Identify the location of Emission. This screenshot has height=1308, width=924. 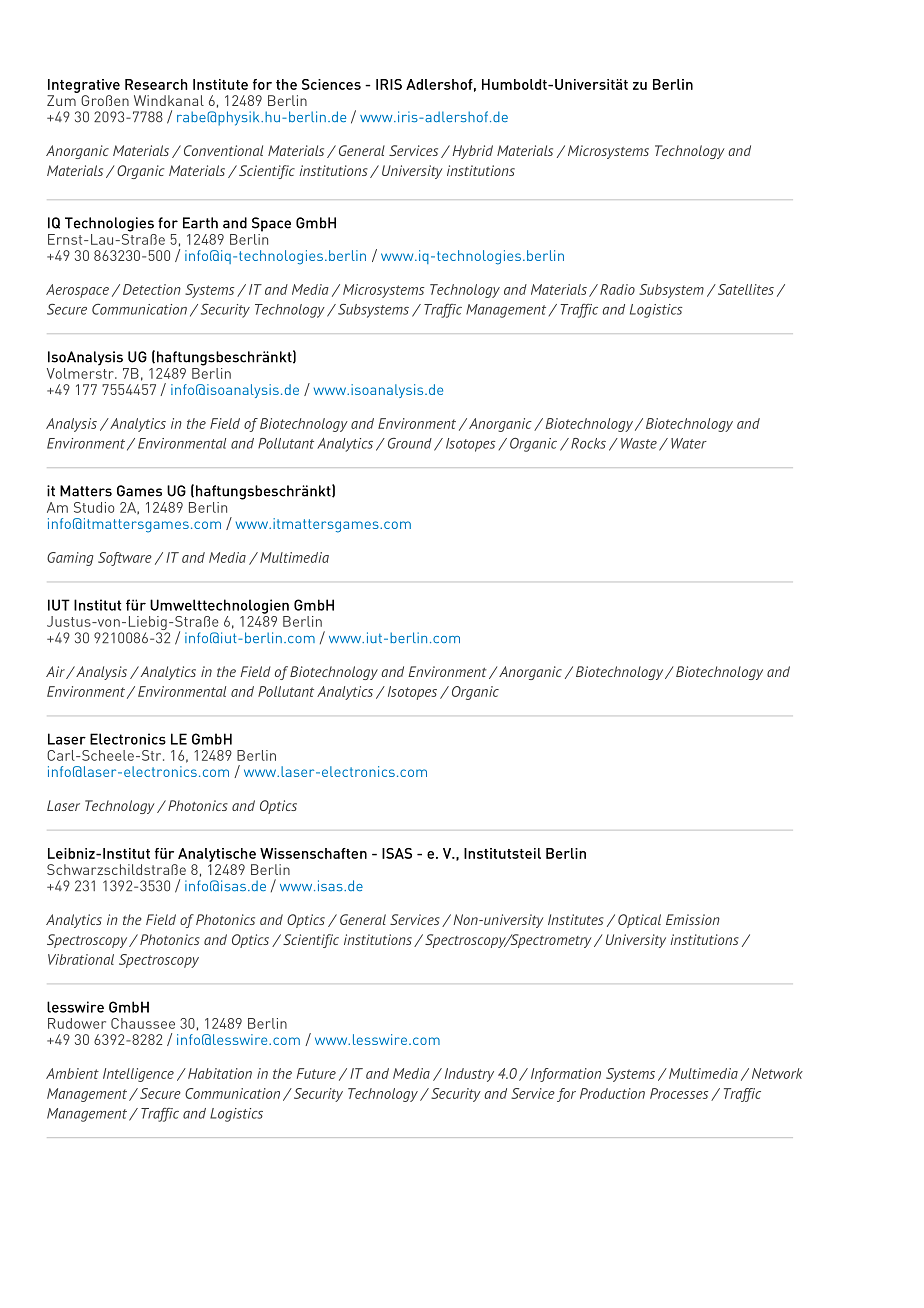
(693, 919).
